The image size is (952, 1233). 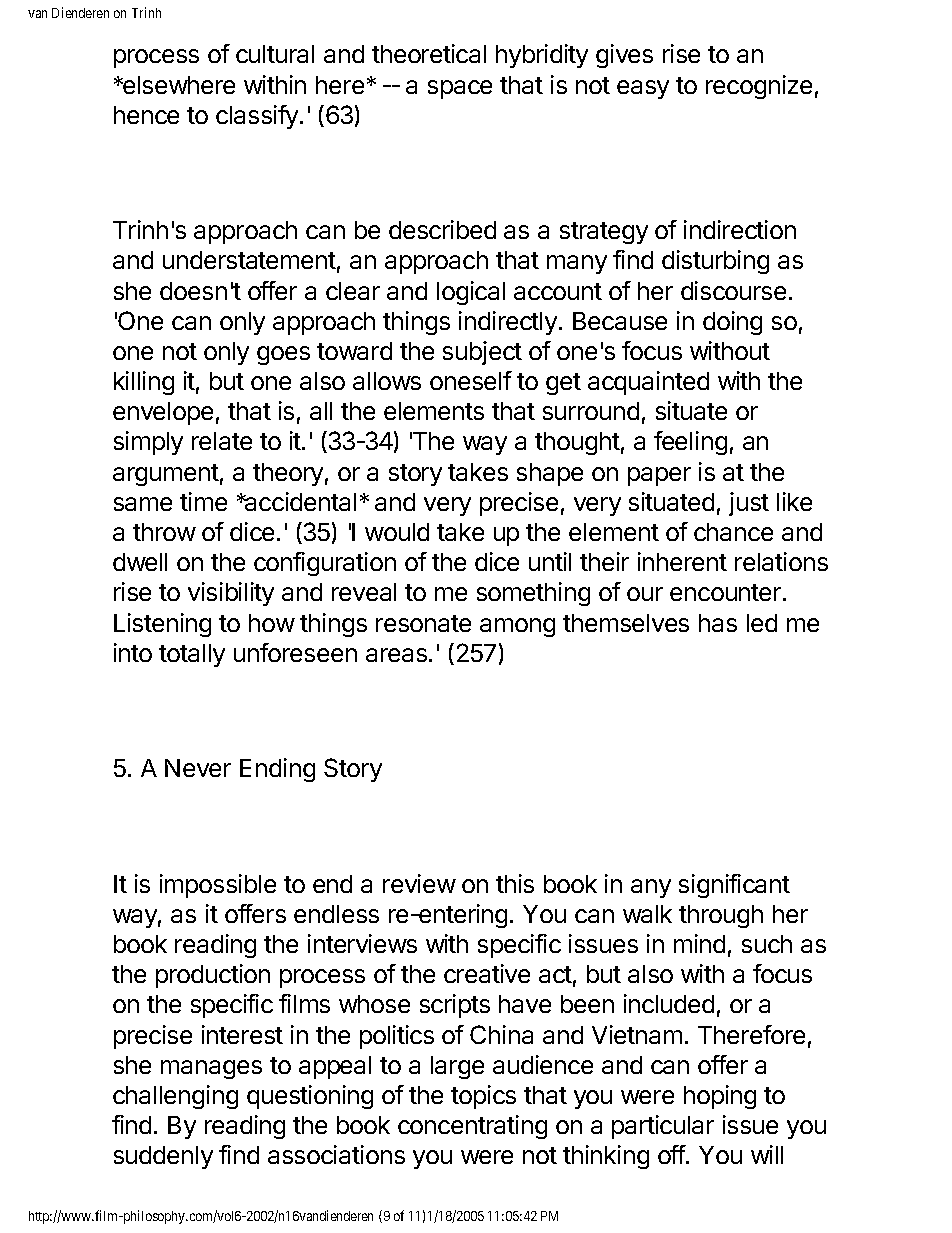 I want to click on challenging, so click(x=175, y=1097).
